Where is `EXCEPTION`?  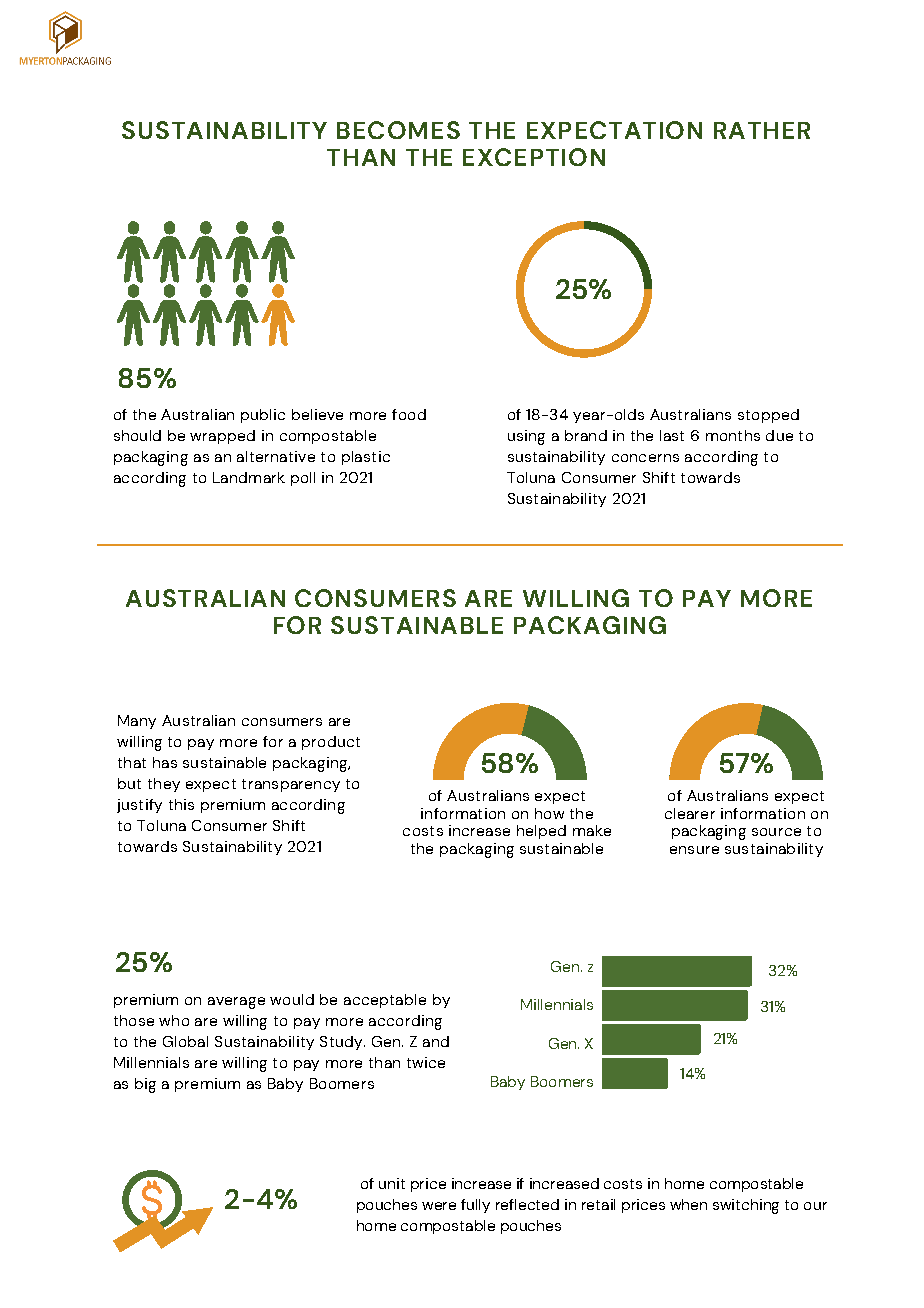
EXCEPTION is located at coordinates (534, 157).
